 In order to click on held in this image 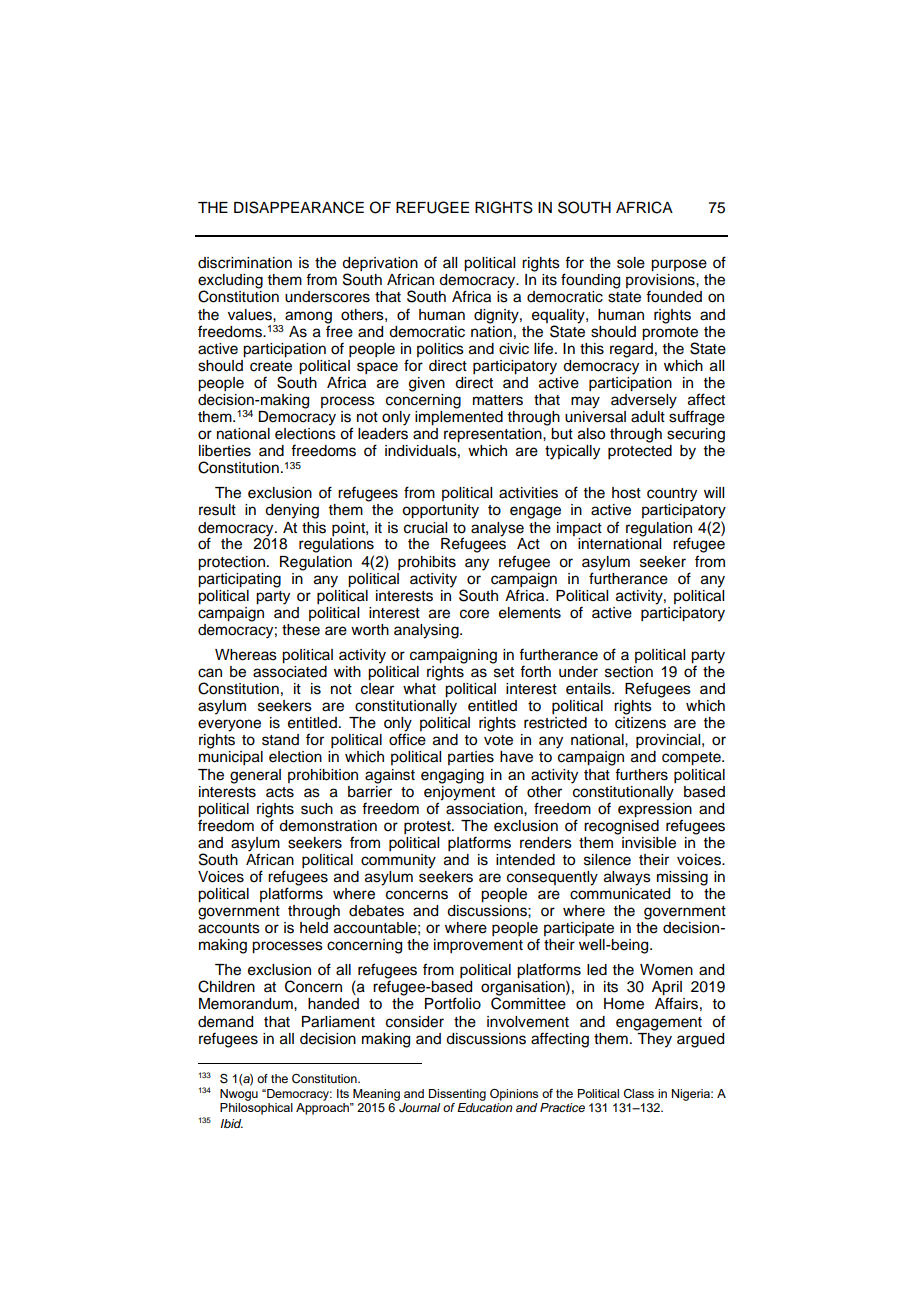, I will do `click(314, 928)`.
